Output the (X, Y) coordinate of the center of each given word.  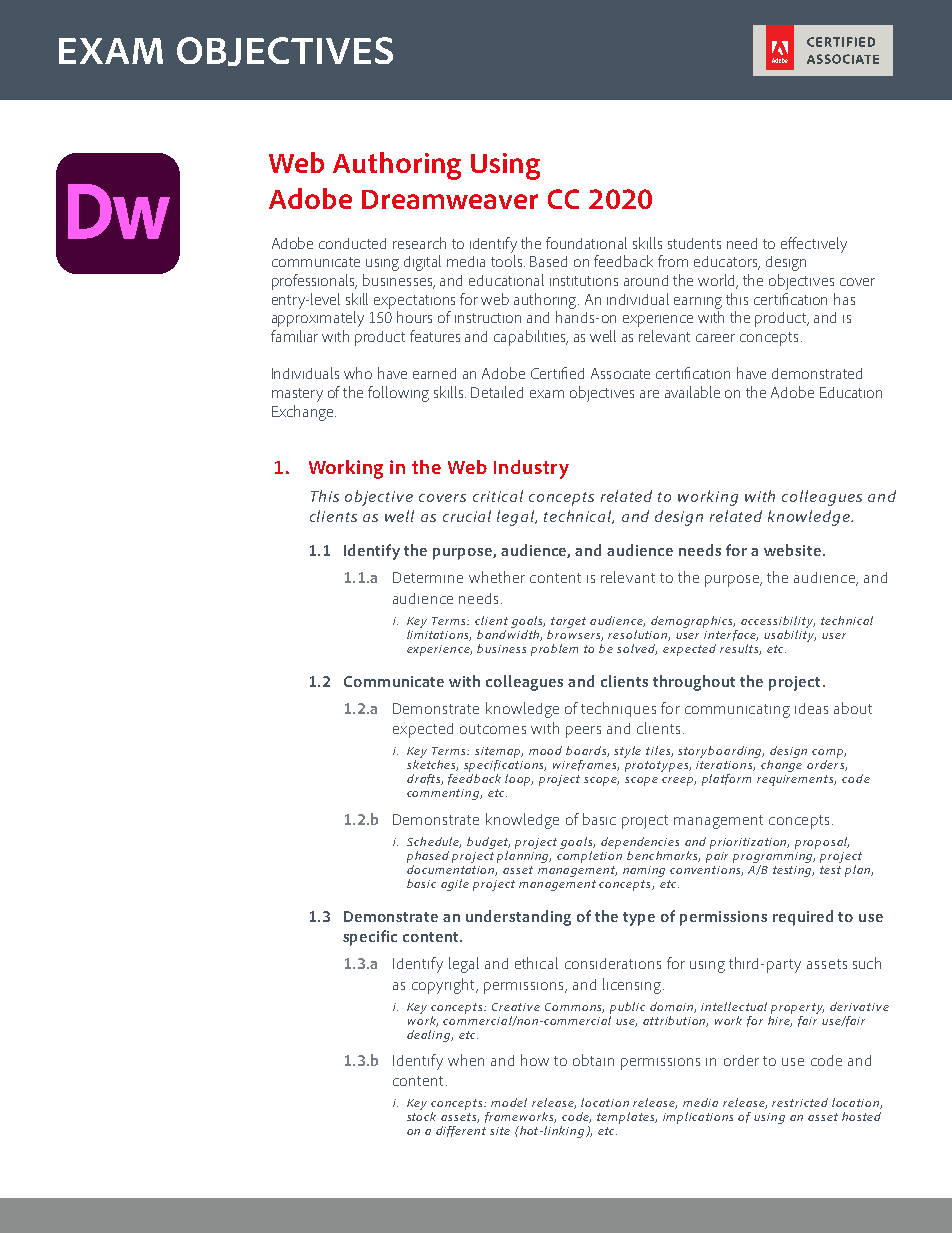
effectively (814, 245)
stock (421, 1116)
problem (554, 650)
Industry (531, 469)
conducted (352, 243)
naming (644, 871)
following (398, 394)
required (803, 918)
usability (790, 634)
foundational (586, 243)
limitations (439, 634)
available (692, 392)
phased (428, 857)
